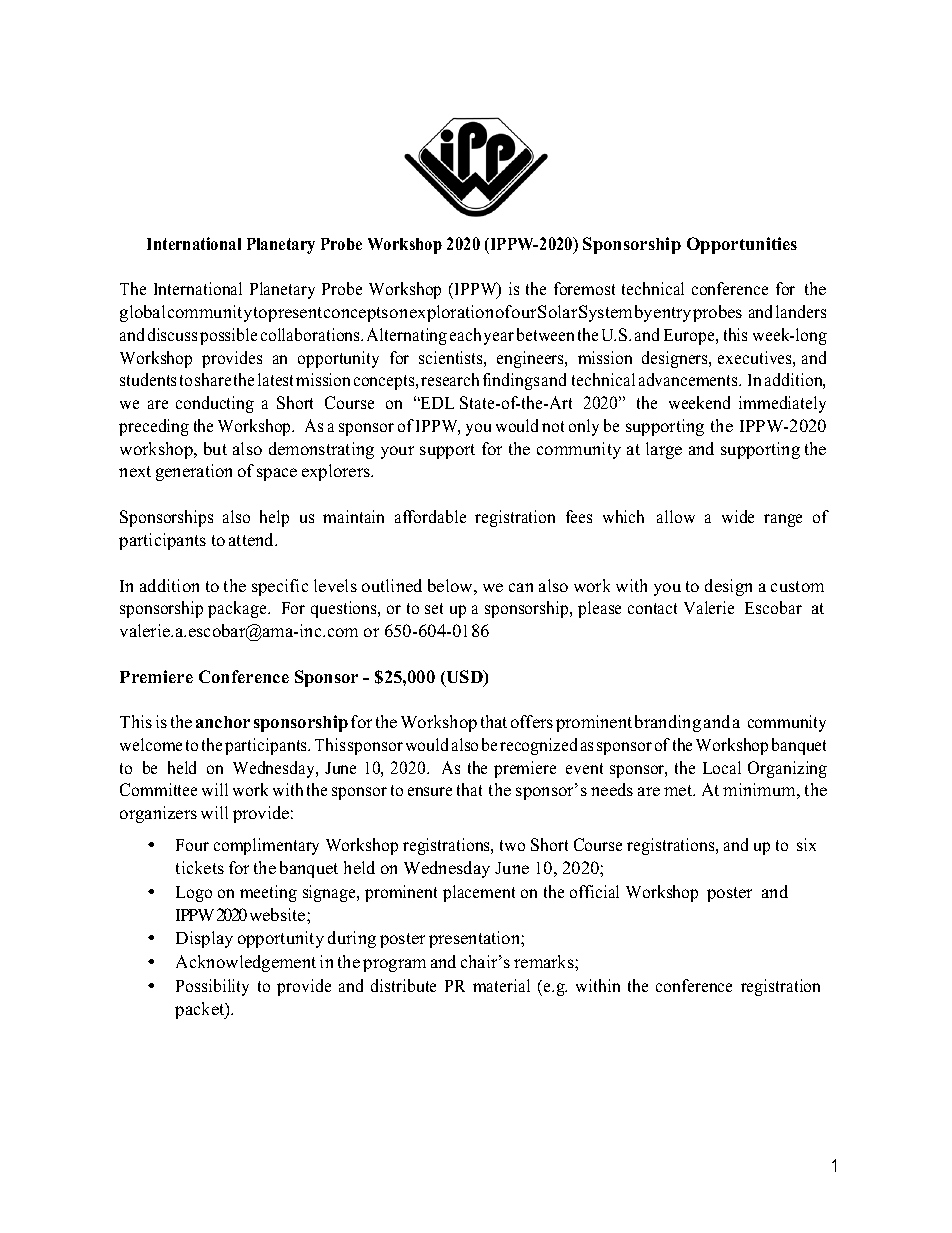 The width and height of the page is (952, 1233). I want to click on Opportunities, so click(742, 245).
